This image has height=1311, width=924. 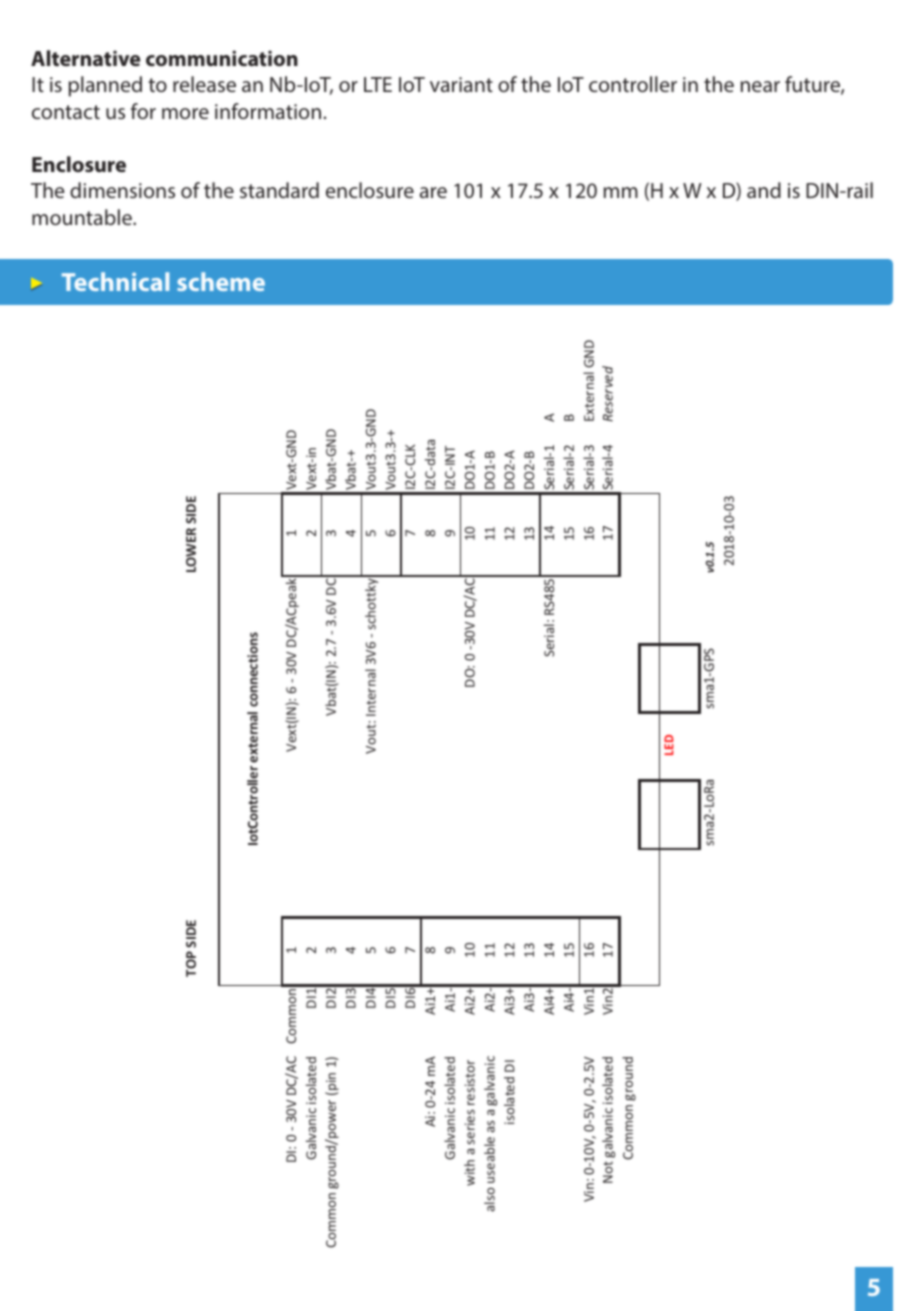 What do you see at coordinates (83, 217) in the image?
I see `mountable` at bounding box center [83, 217].
